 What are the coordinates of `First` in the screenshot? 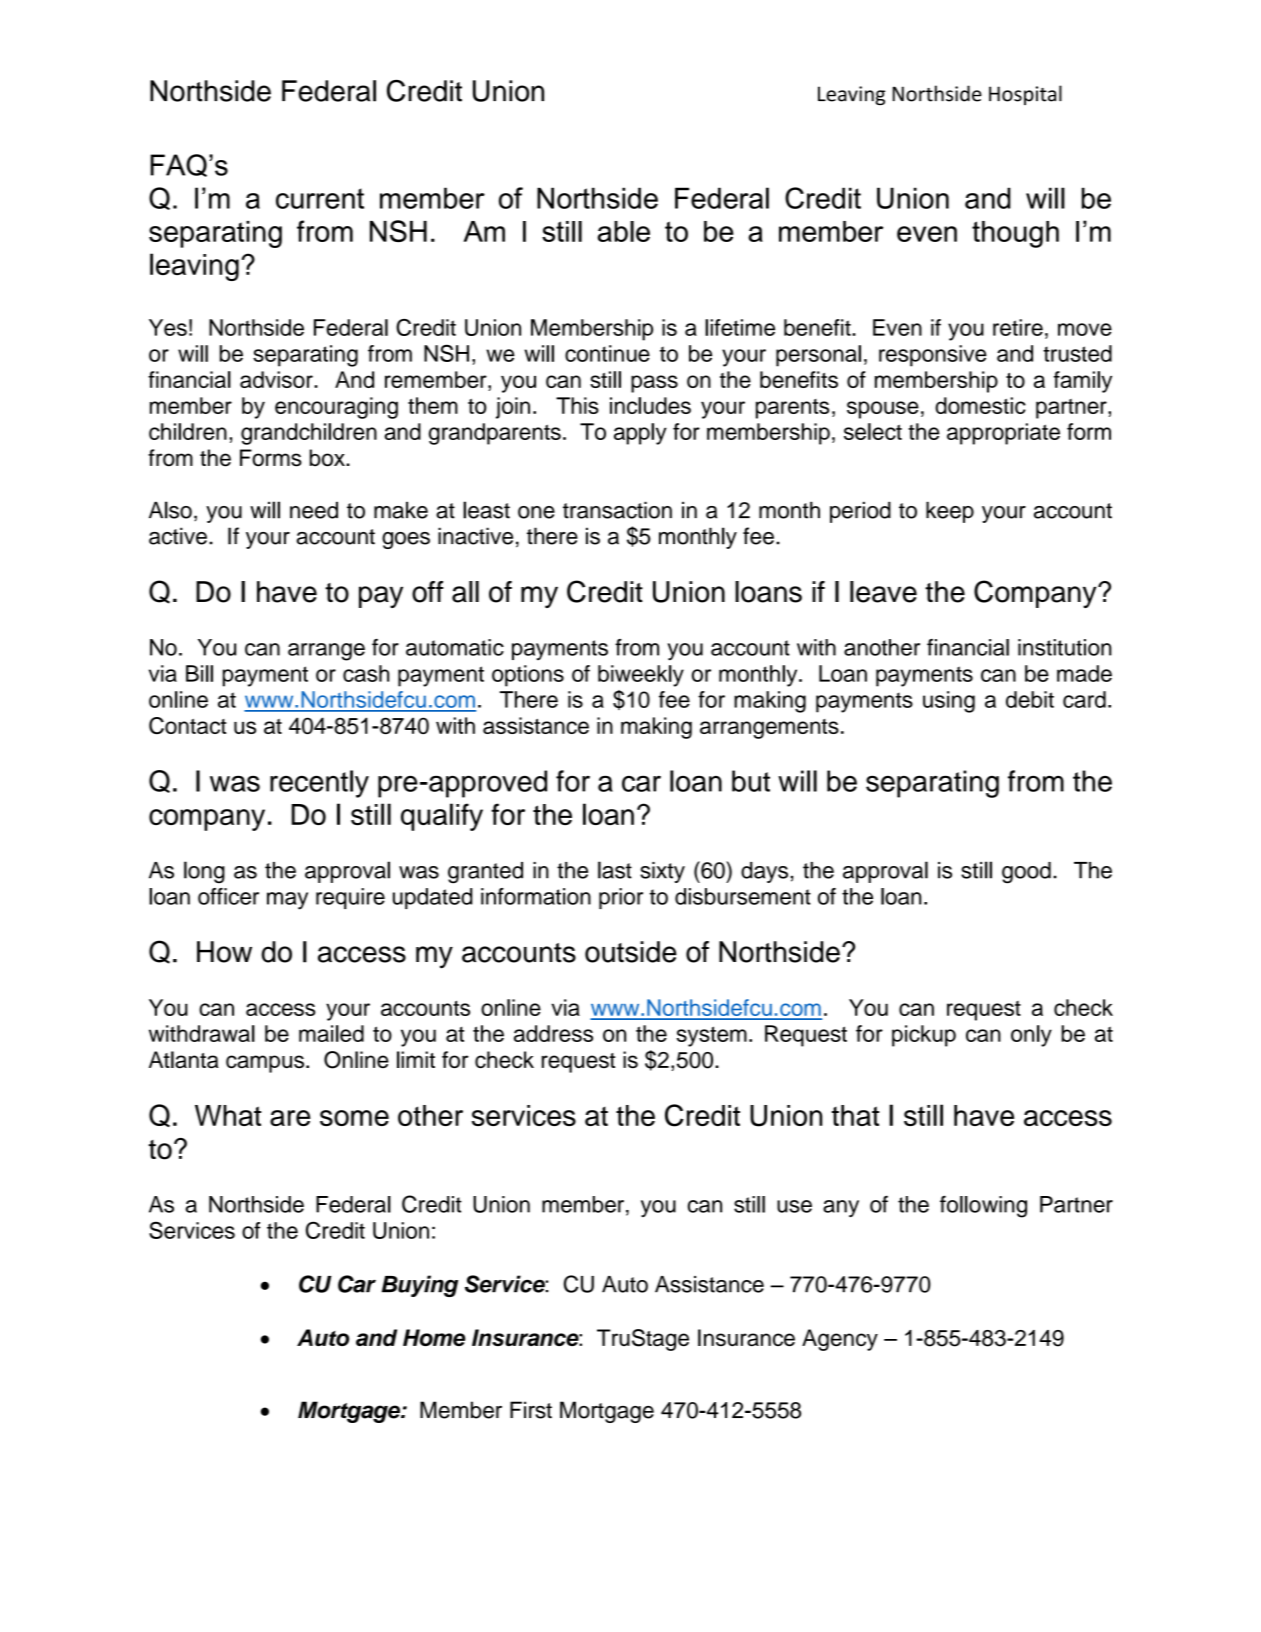 It's located at (531, 1410).
